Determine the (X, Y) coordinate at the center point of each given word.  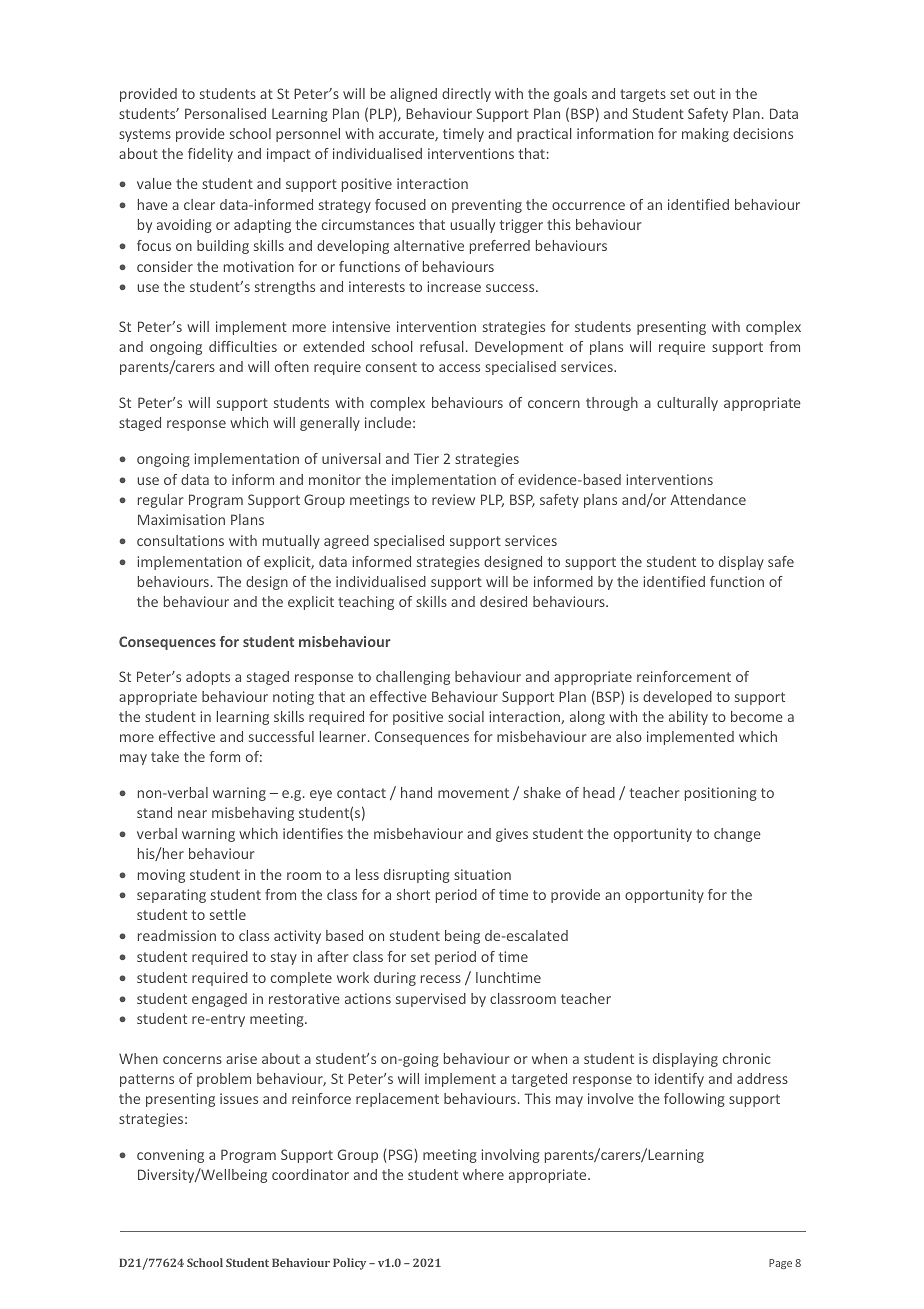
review (453, 499)
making (705, 135)
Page (780, 1264)
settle (228, 914)
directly (466, 95)
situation (482, 874)
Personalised (225, 113)
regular (160, 501)
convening (170, 1156)
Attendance (708, 499)
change (737, 835)
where (483, 1174)
